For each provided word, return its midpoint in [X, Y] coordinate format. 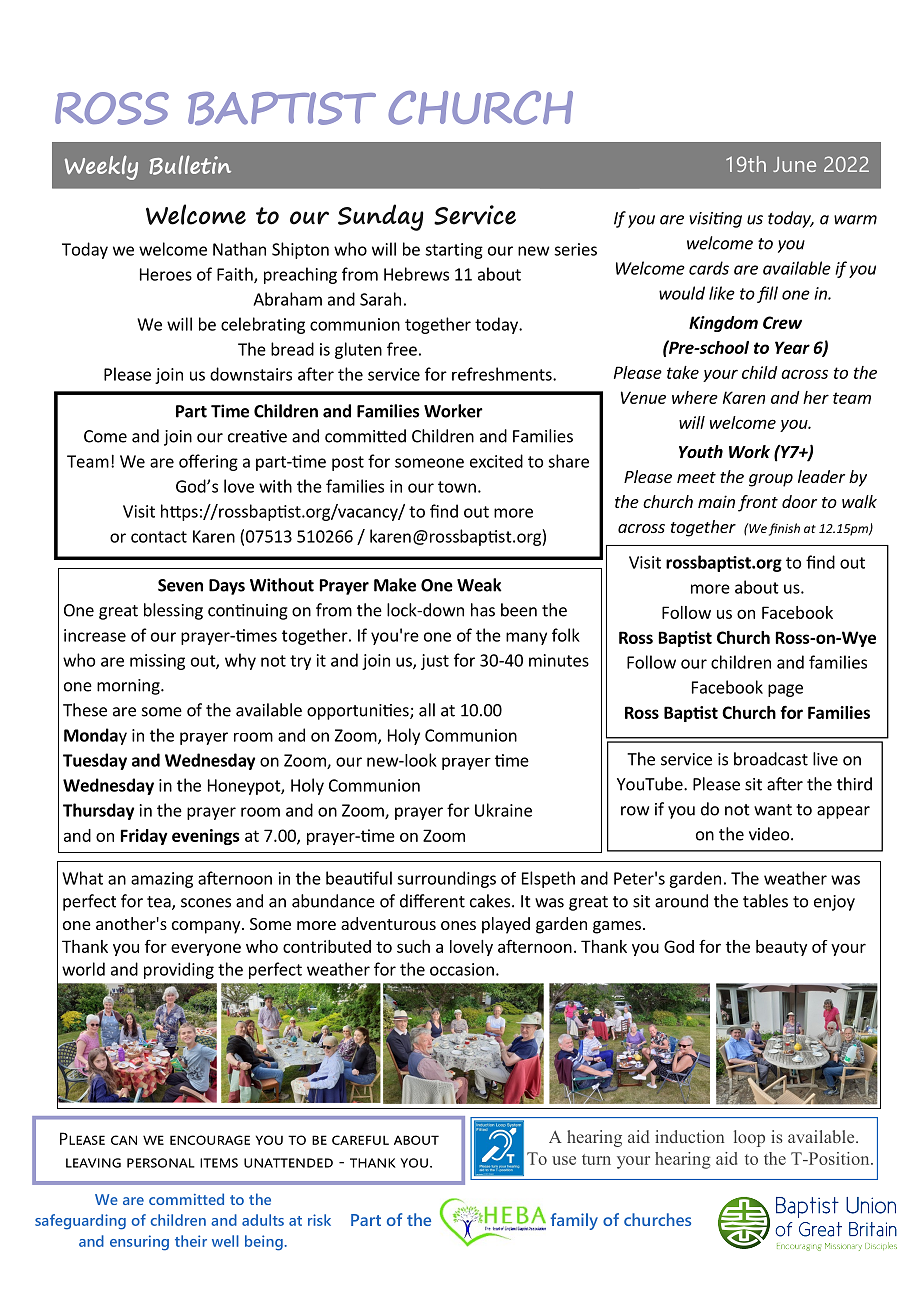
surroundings [446, 879]
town [457, 487]
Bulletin [190, 165]
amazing [162, 880]
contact [159, 537]
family [574, 1221]
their [191, 1241]
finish [784, 529]
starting [454, 251]
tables [765, 901]
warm [855, 220]
